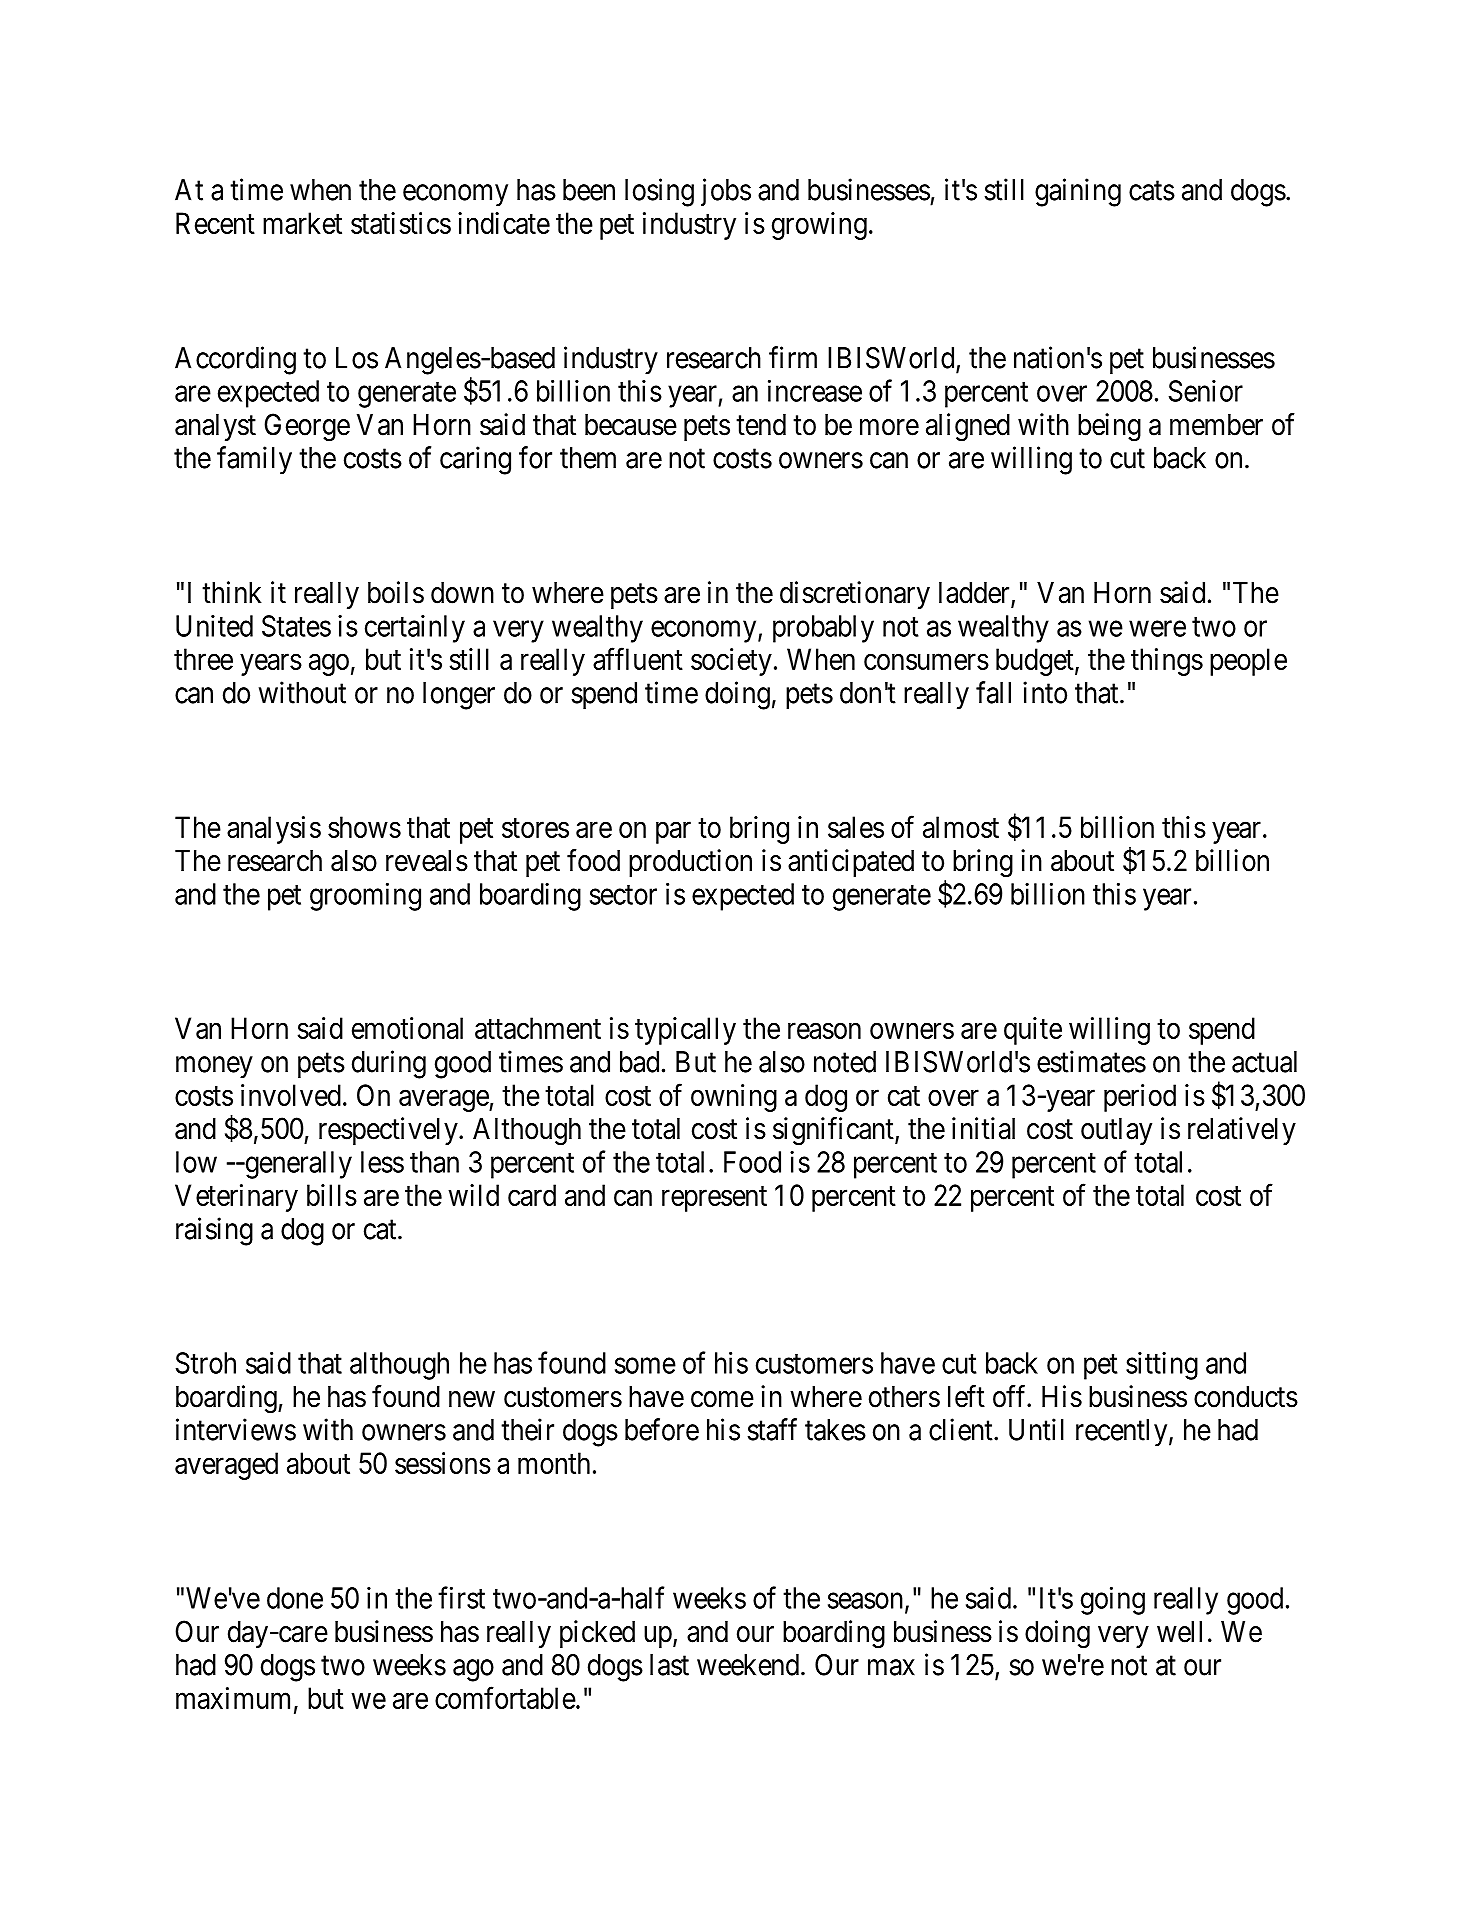 This page has height=1916, width=1480. What do you see at coordinates (1152, 191) in the page?
I see `cats` at bounding box center [1152, 191].
